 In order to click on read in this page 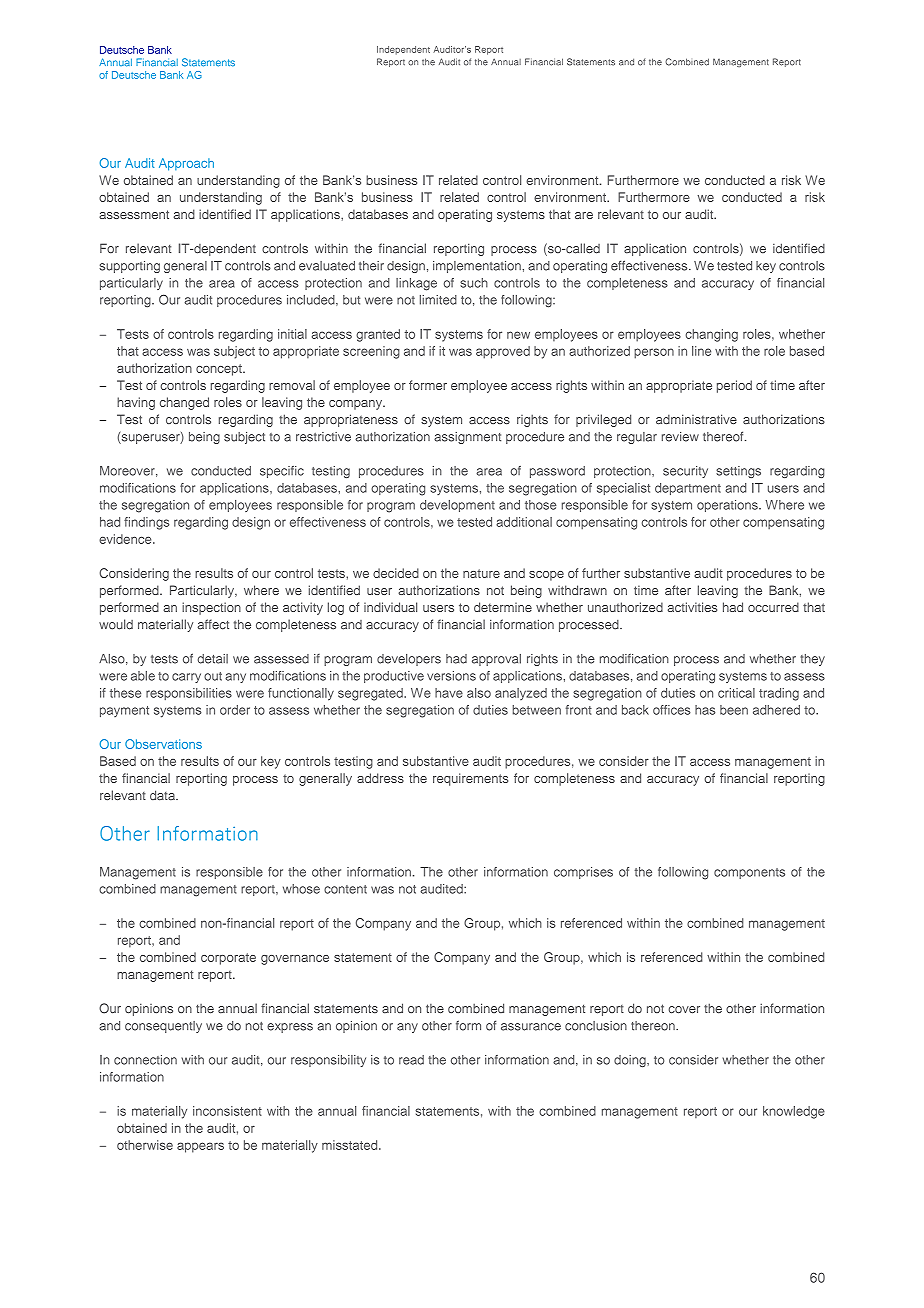, I will do `click(411, 1060)`.
